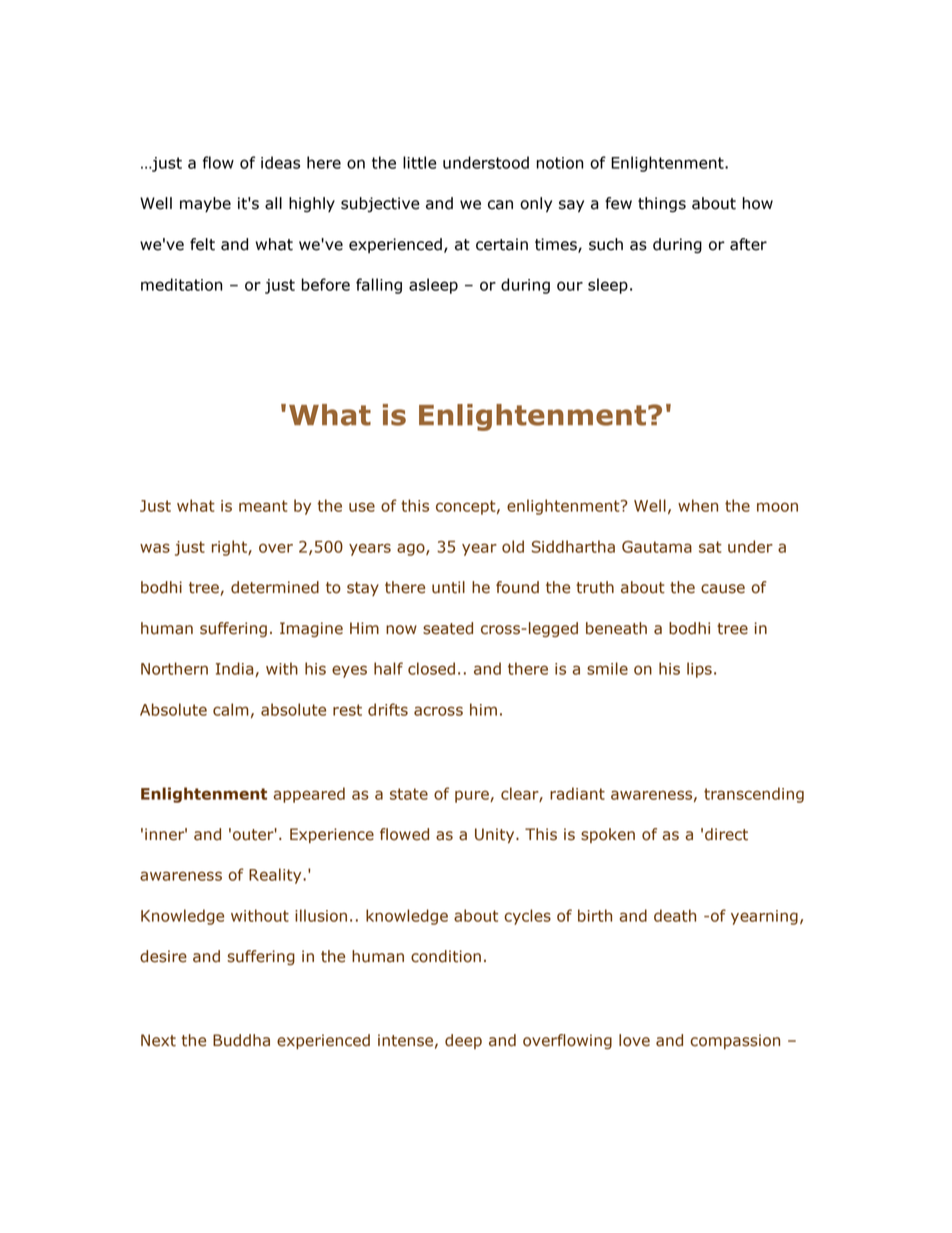  What do you see at coordinates (662, 205) in the document?
I see `things` at bounding box center [662, 205].
